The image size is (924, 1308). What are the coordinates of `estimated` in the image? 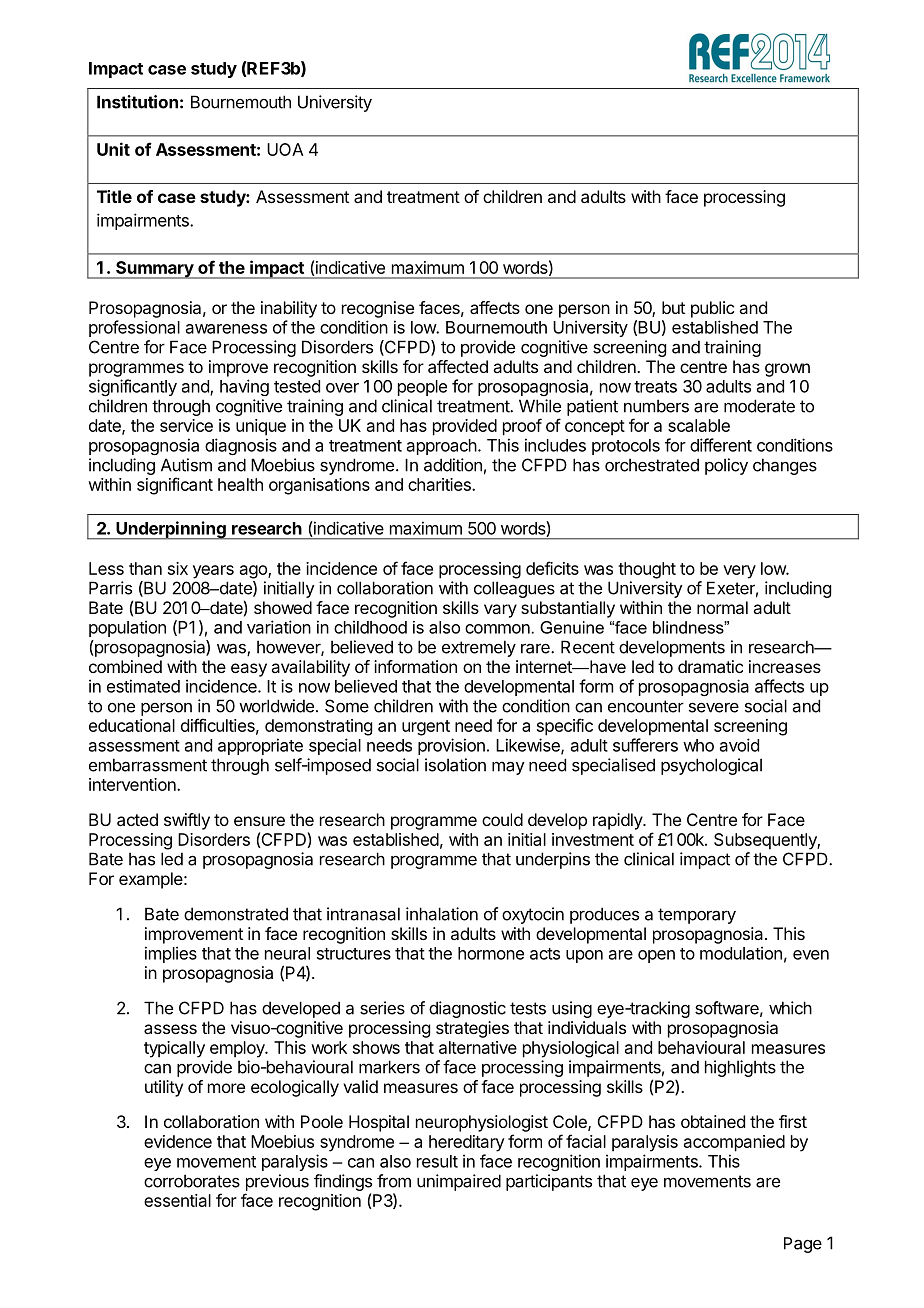 It's located at (143, 686).
